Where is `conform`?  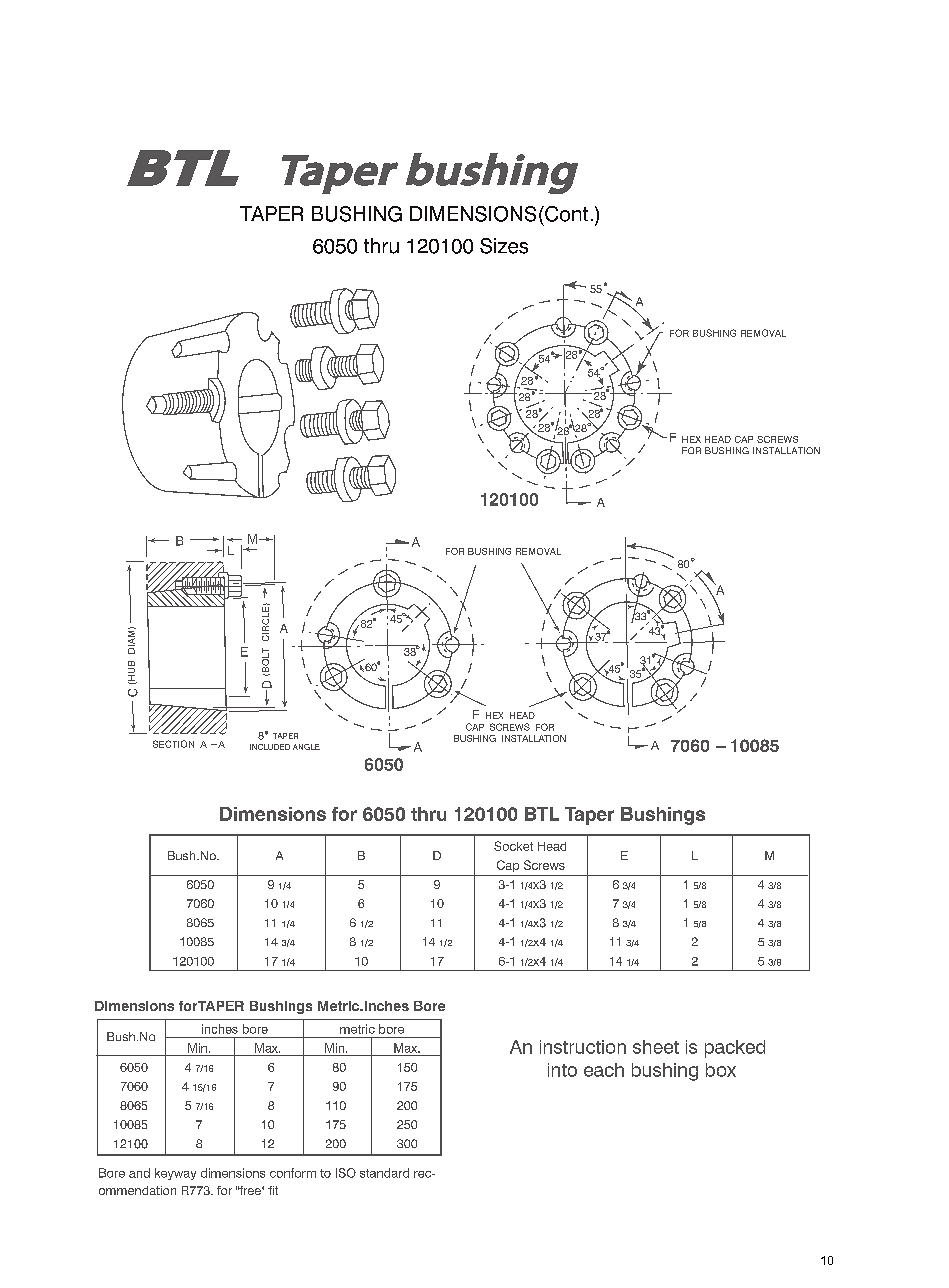 conform is located at coordinates (293, 1173).
